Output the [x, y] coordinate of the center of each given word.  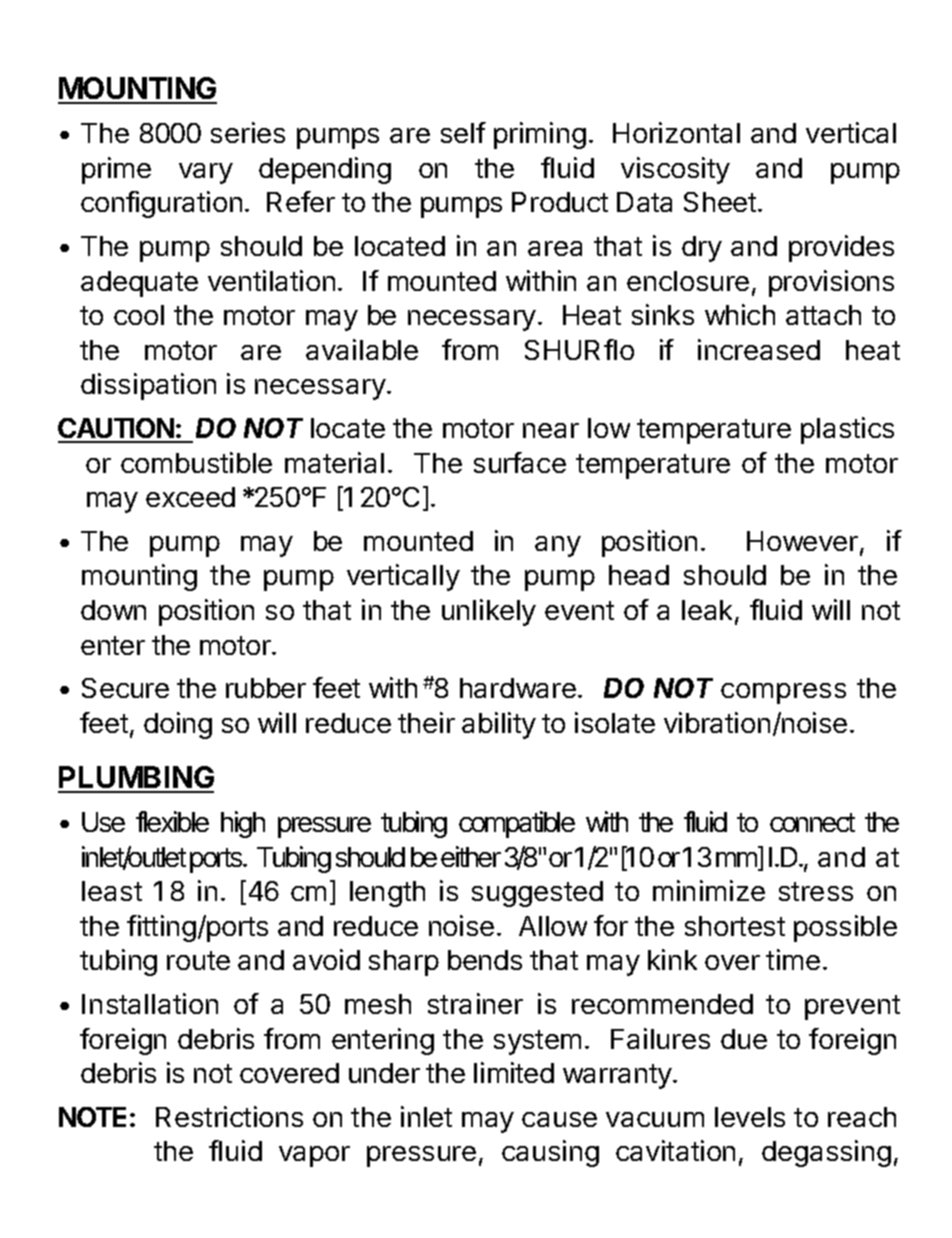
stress [816, 891]
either [471, 856]
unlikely [489, 612]
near [551, 430]
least [112, 891]
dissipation [148, 386]
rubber [266, 688]
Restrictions [229, 1116]
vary [206, 173]
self [463, 132]
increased [759, 349]
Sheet [720, 202]
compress [783, 693]
